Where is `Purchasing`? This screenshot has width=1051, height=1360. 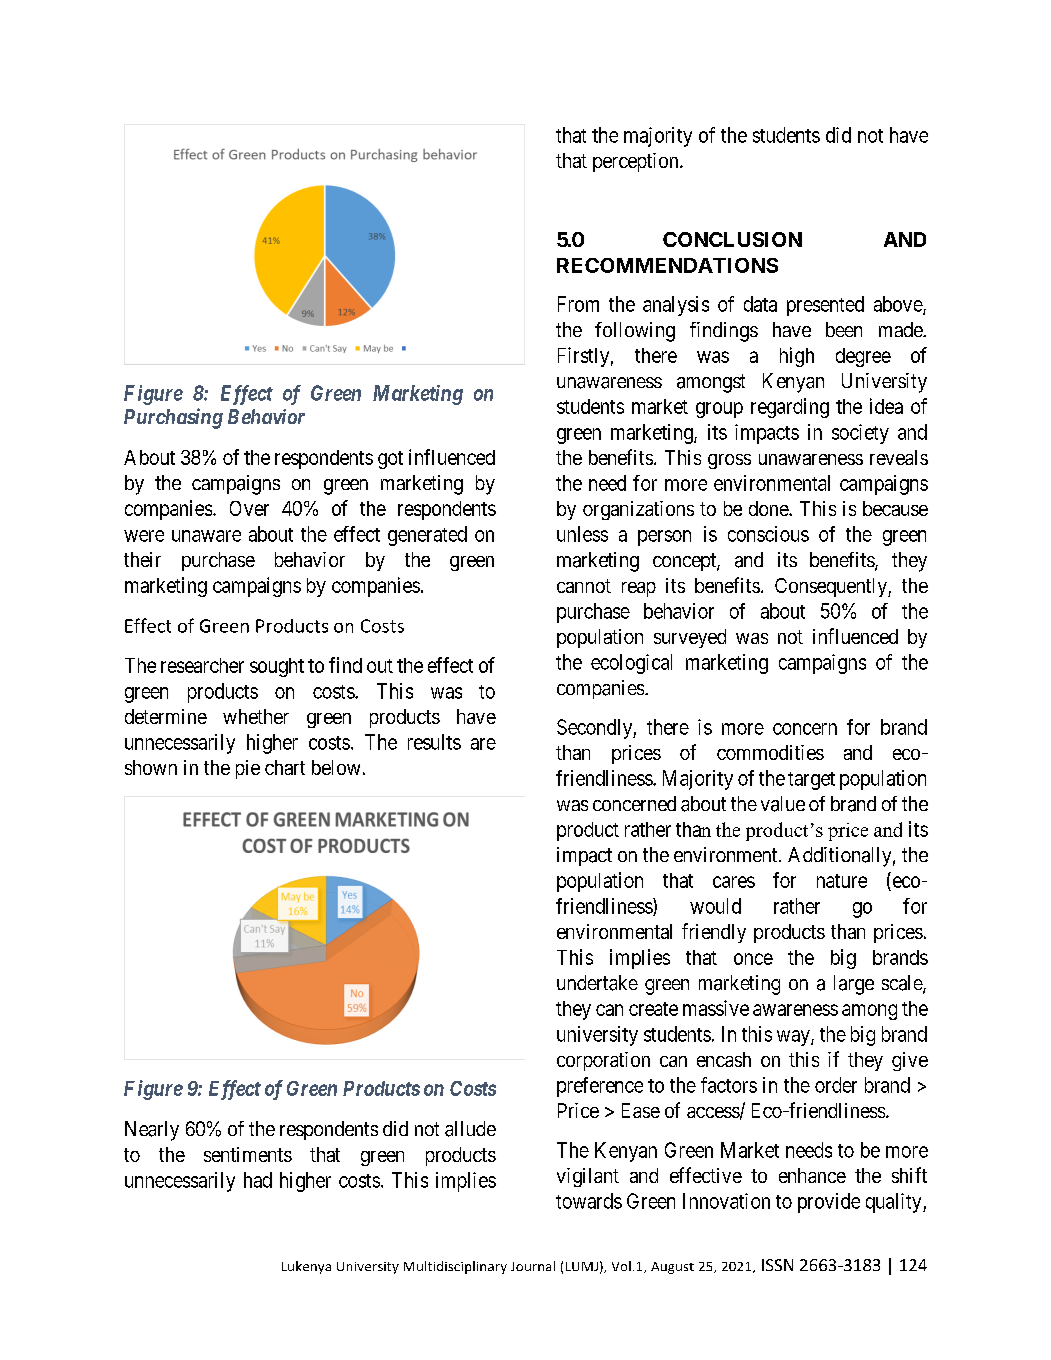 Purchasing is located at coordinates (173, 418).
